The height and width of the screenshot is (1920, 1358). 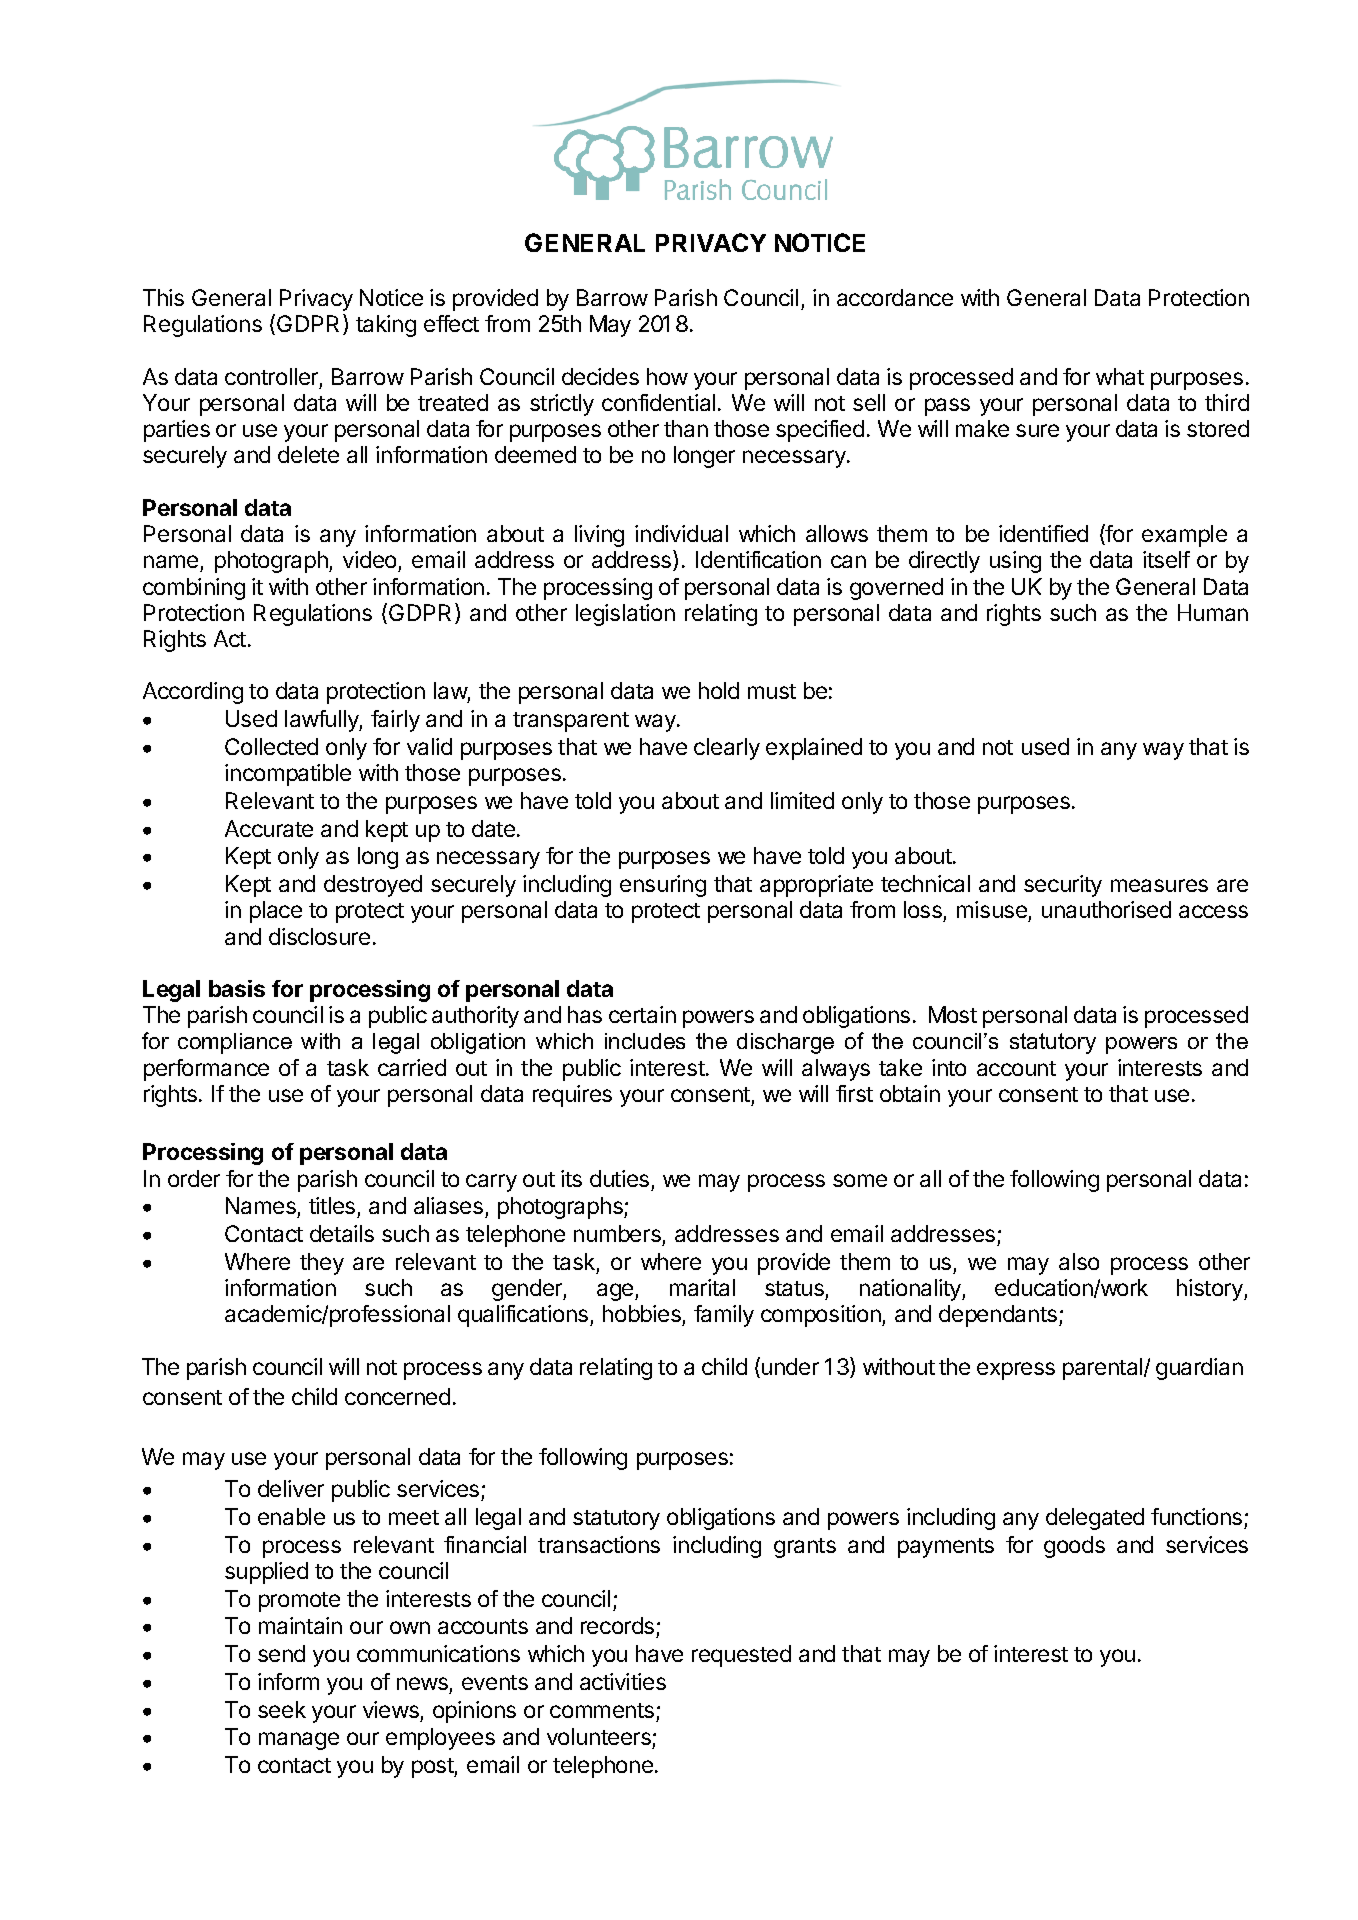 What do you see at coordinates (397, 1396) in the screenshot?
I see `concerned` at bounding box center [397, 1396].
